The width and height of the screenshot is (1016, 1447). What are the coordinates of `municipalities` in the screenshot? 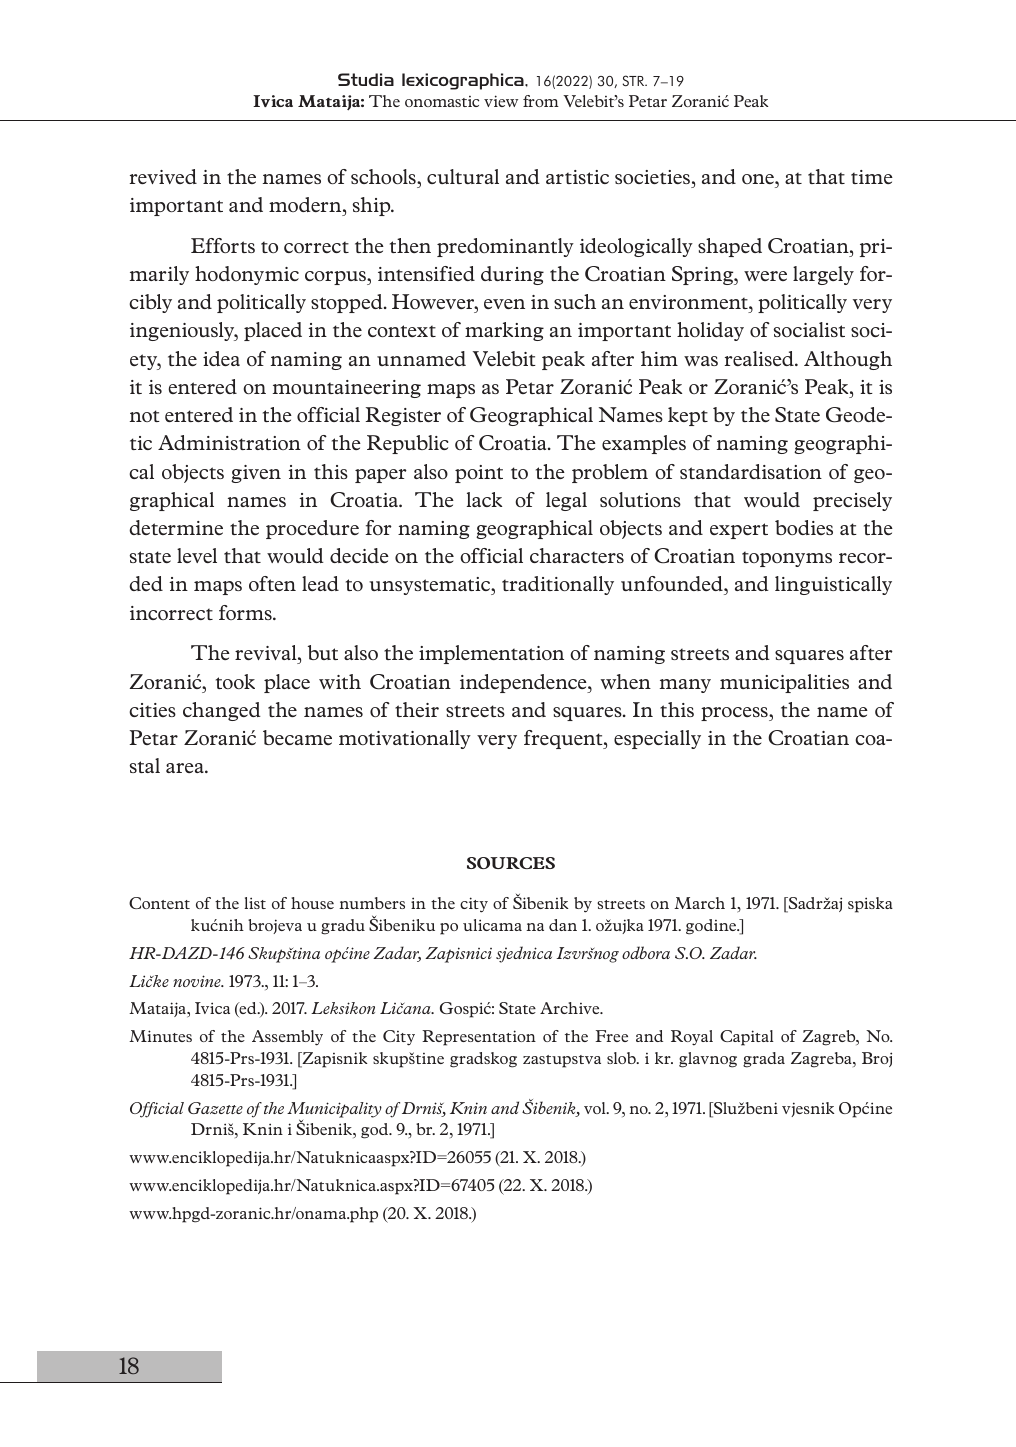 It's located at (784, 683).
